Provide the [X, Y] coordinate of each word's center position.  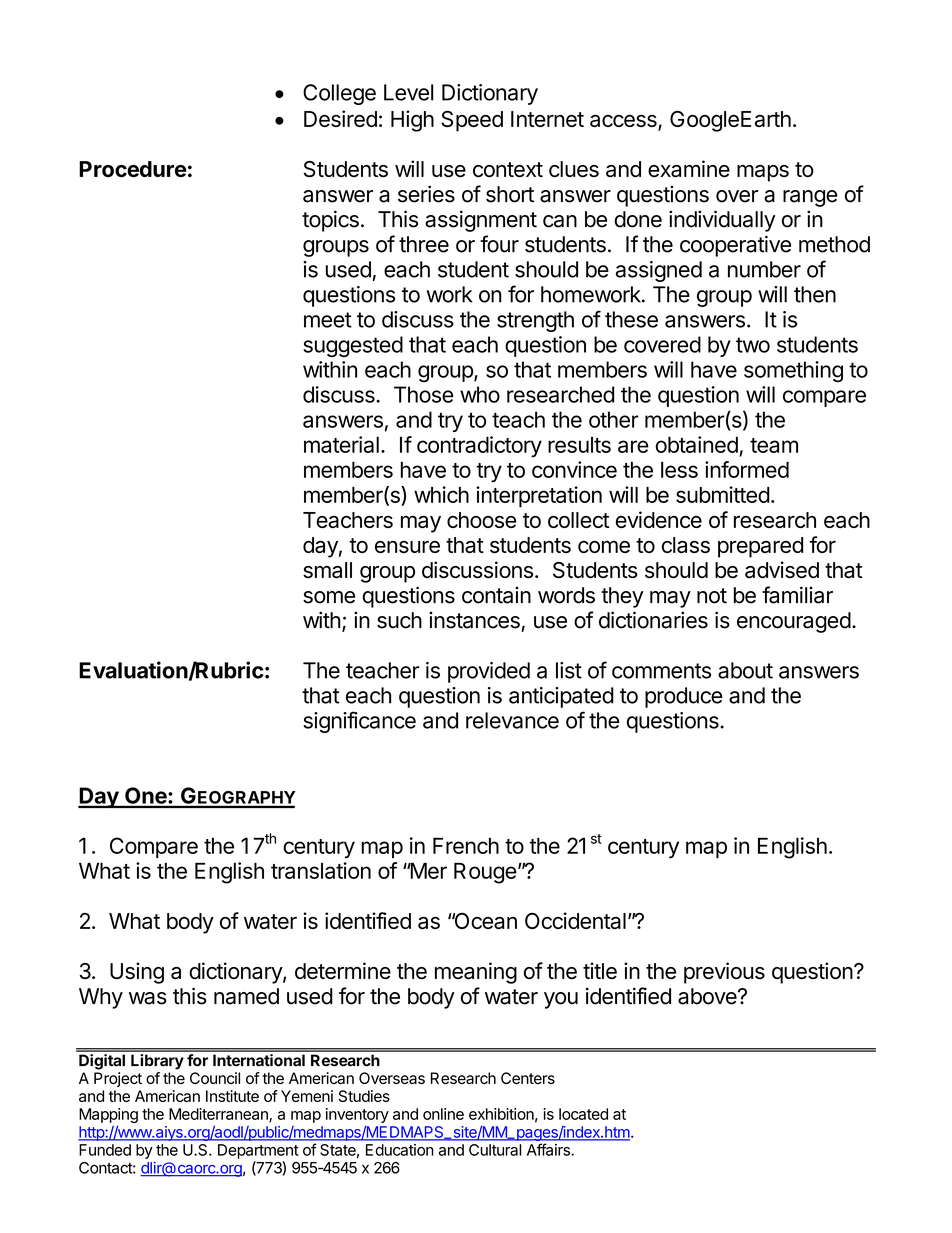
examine [689, 169]
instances [474, 620]
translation [321, 870]
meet [328, 320]
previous [724, 973]
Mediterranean [219, 1115]
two [753, 345]
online [443, 1114]
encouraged [794, 622]
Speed [472, 121]
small [327, 570]
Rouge [485, 873]
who [480, 394]
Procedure [133, 169]
